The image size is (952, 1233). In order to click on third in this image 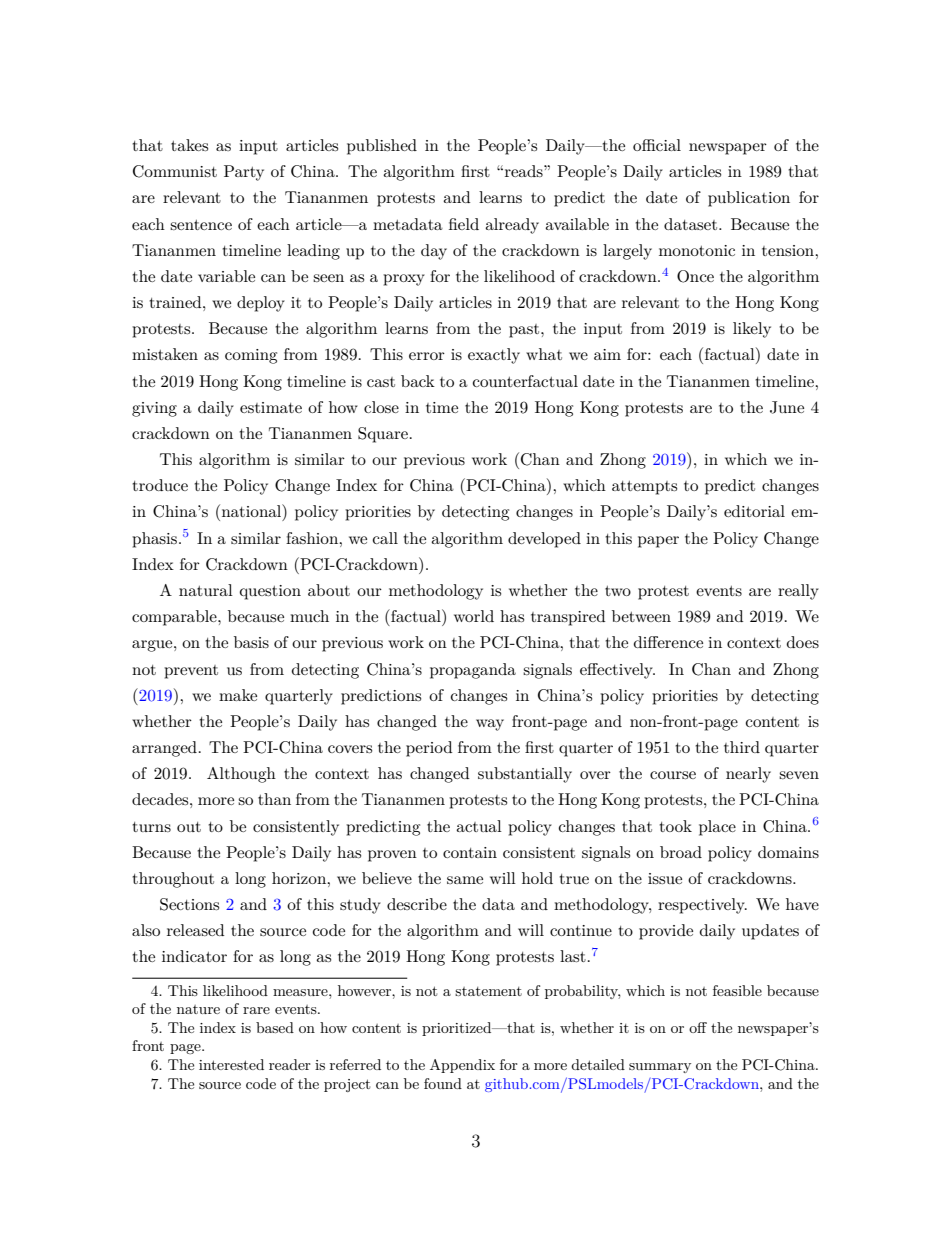, I will do `click(742, 747)`.
